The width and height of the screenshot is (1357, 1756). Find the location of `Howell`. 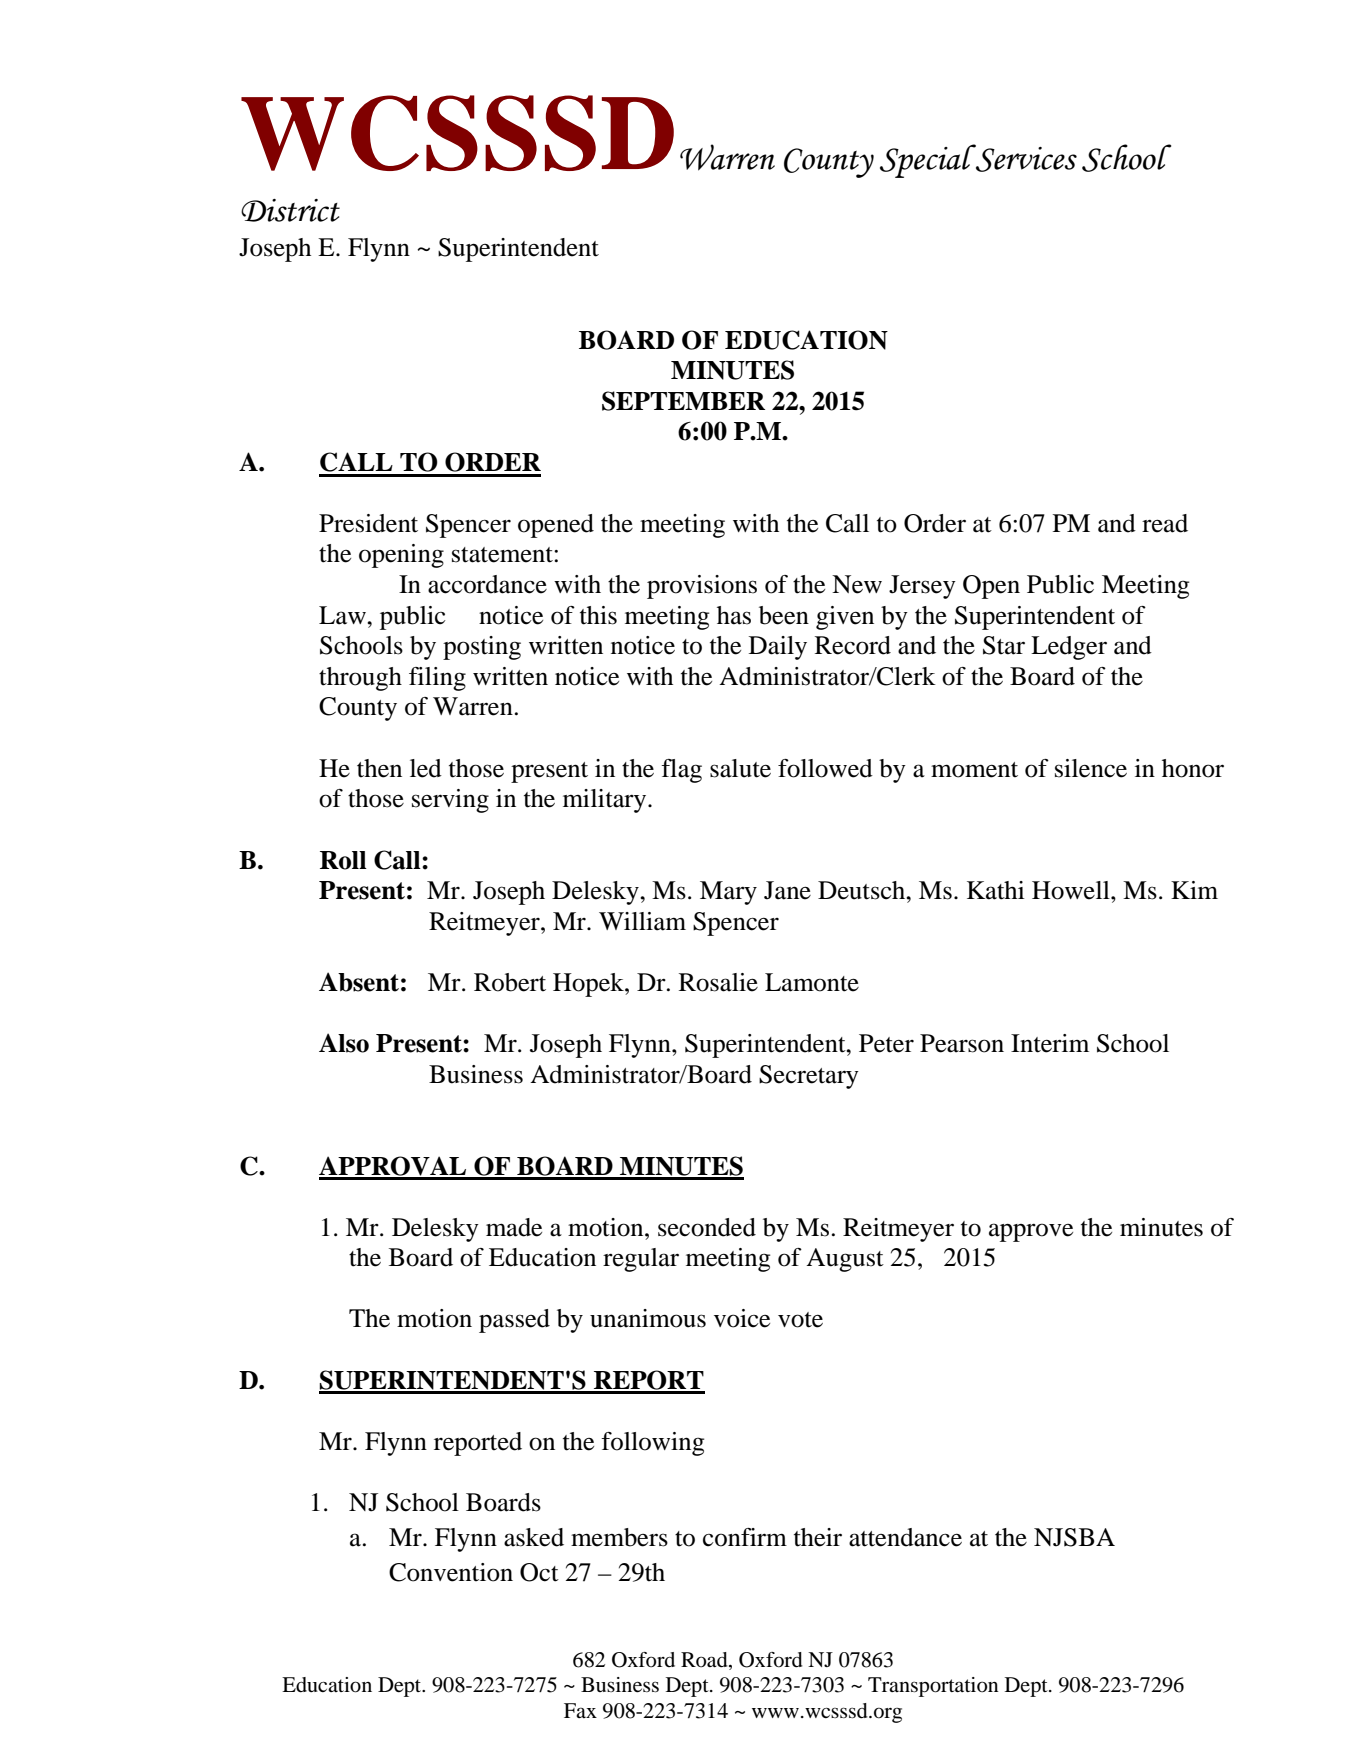

Howell is located at coordinates (1072, 890).
